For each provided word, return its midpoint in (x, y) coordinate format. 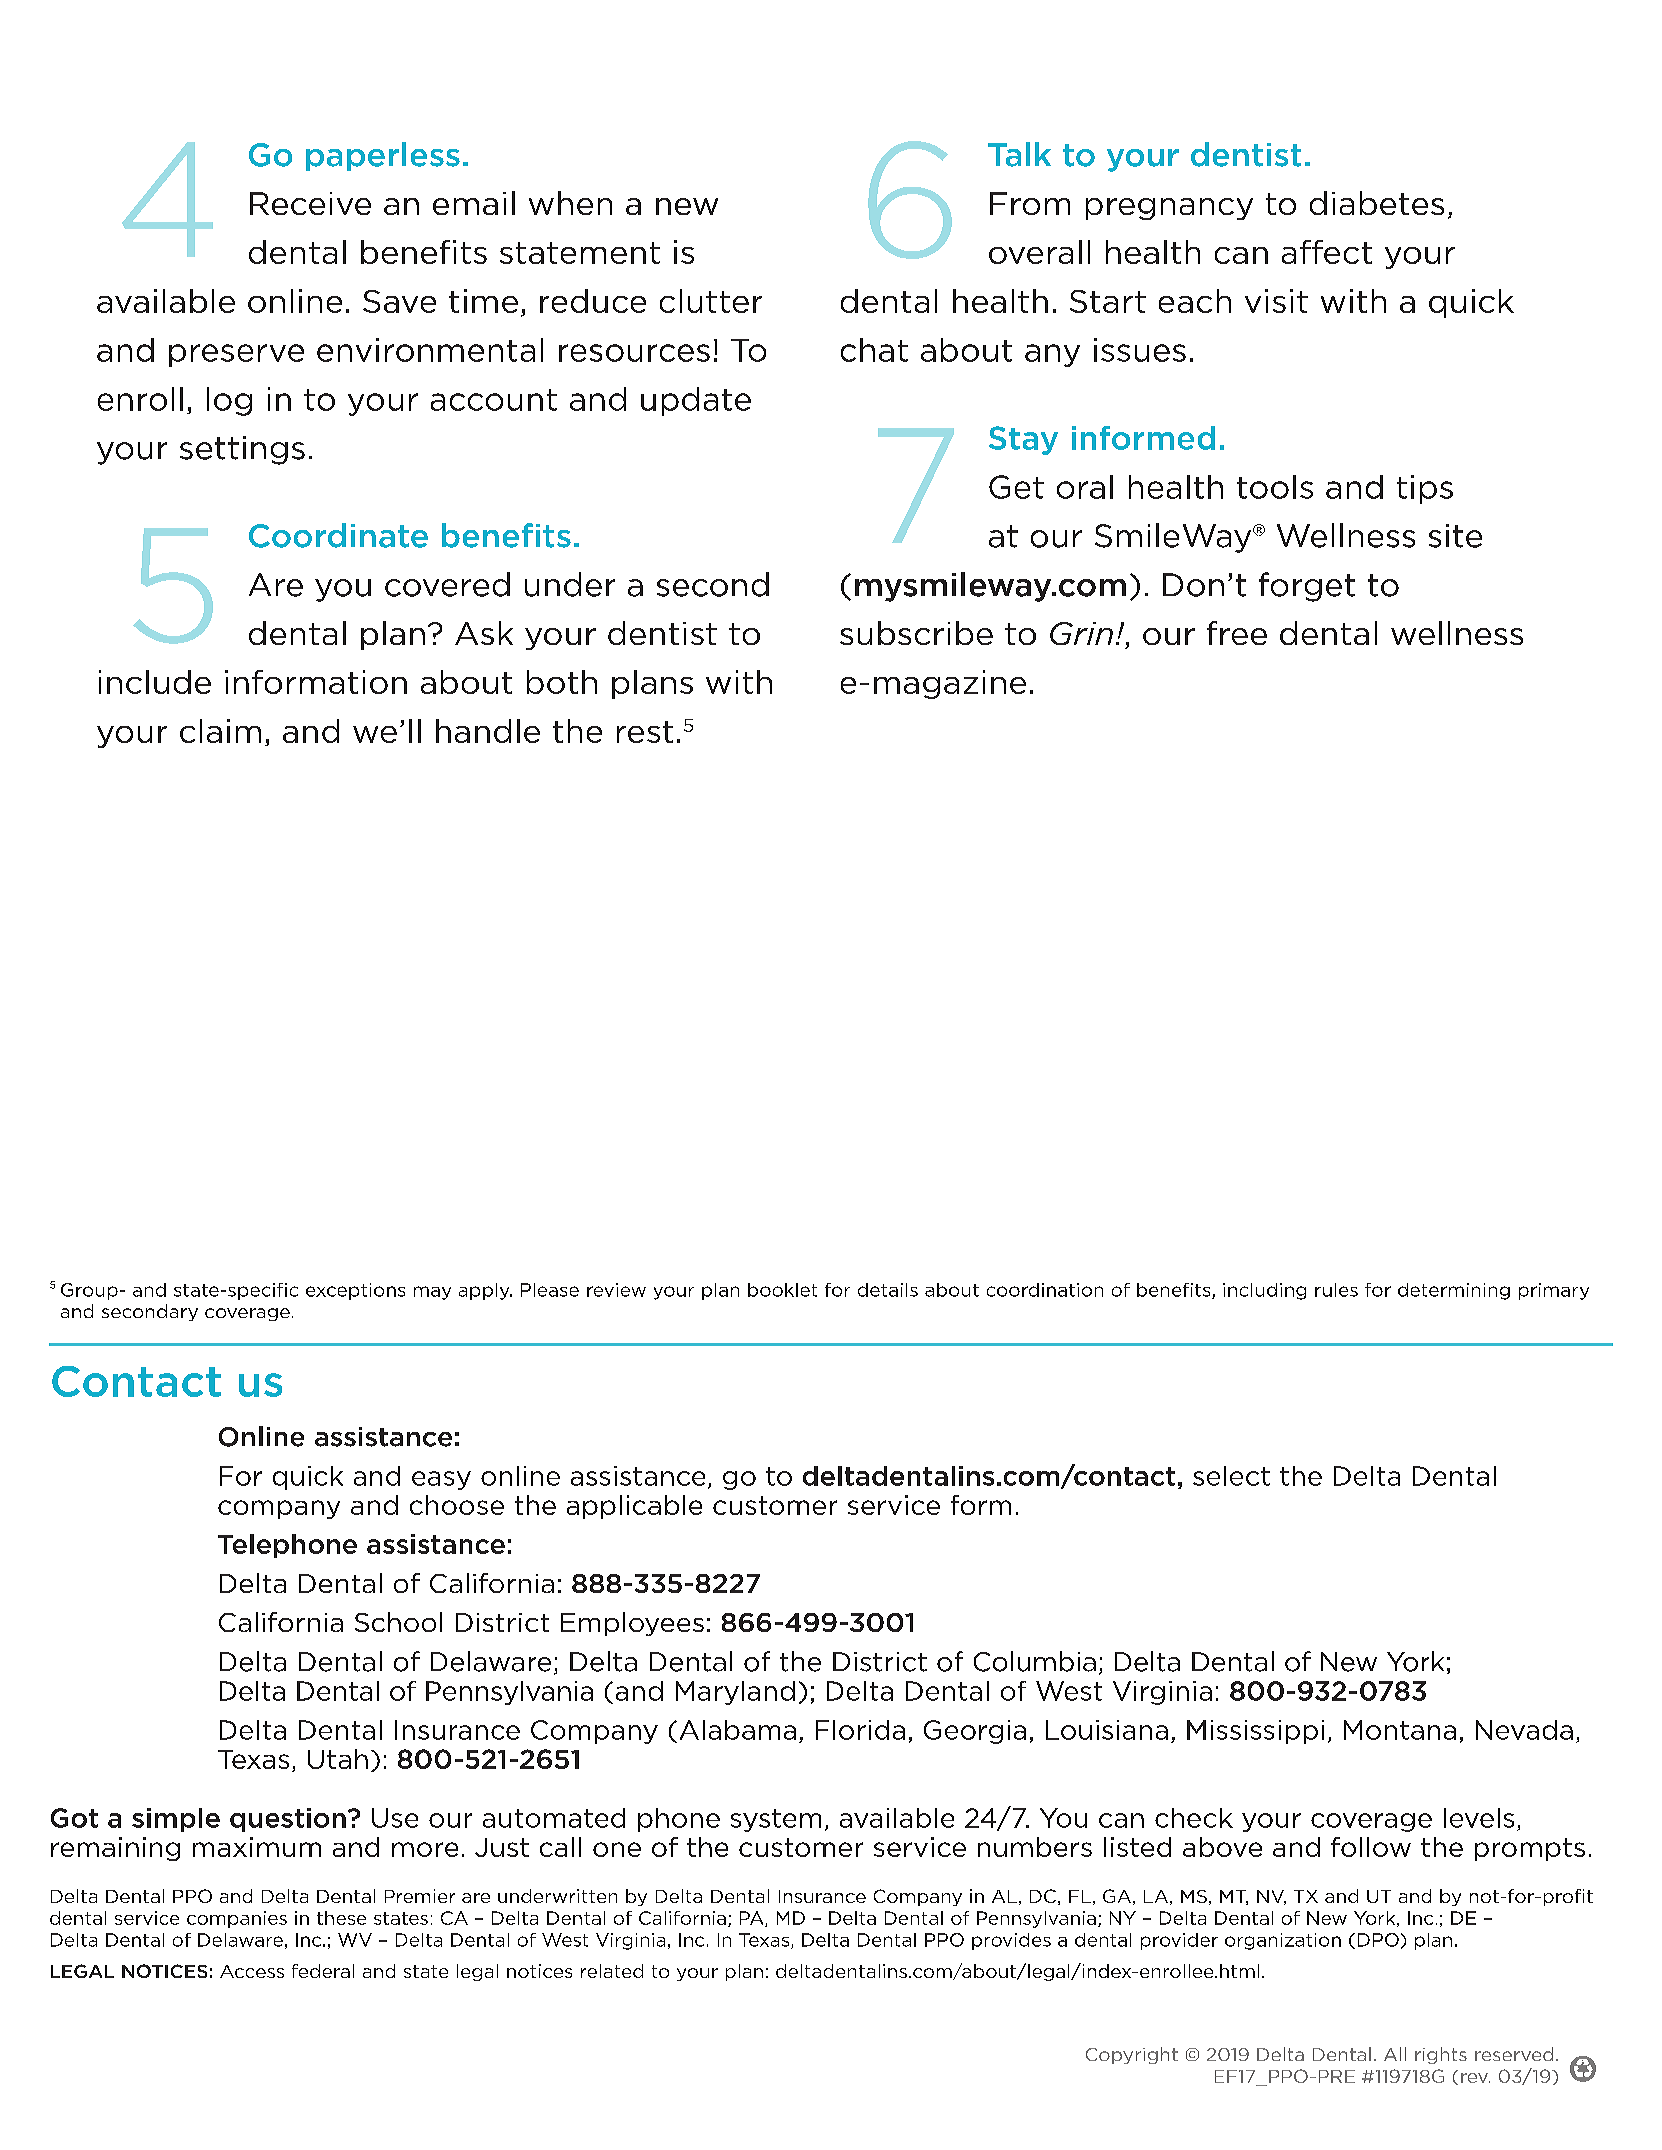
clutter (711, 301)
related (612, 1971)
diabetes (1377, 203)
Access (252, 1971)
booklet (782, 1290)
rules (1336, 1290)
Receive (310, 203)
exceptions (355, 1291)
